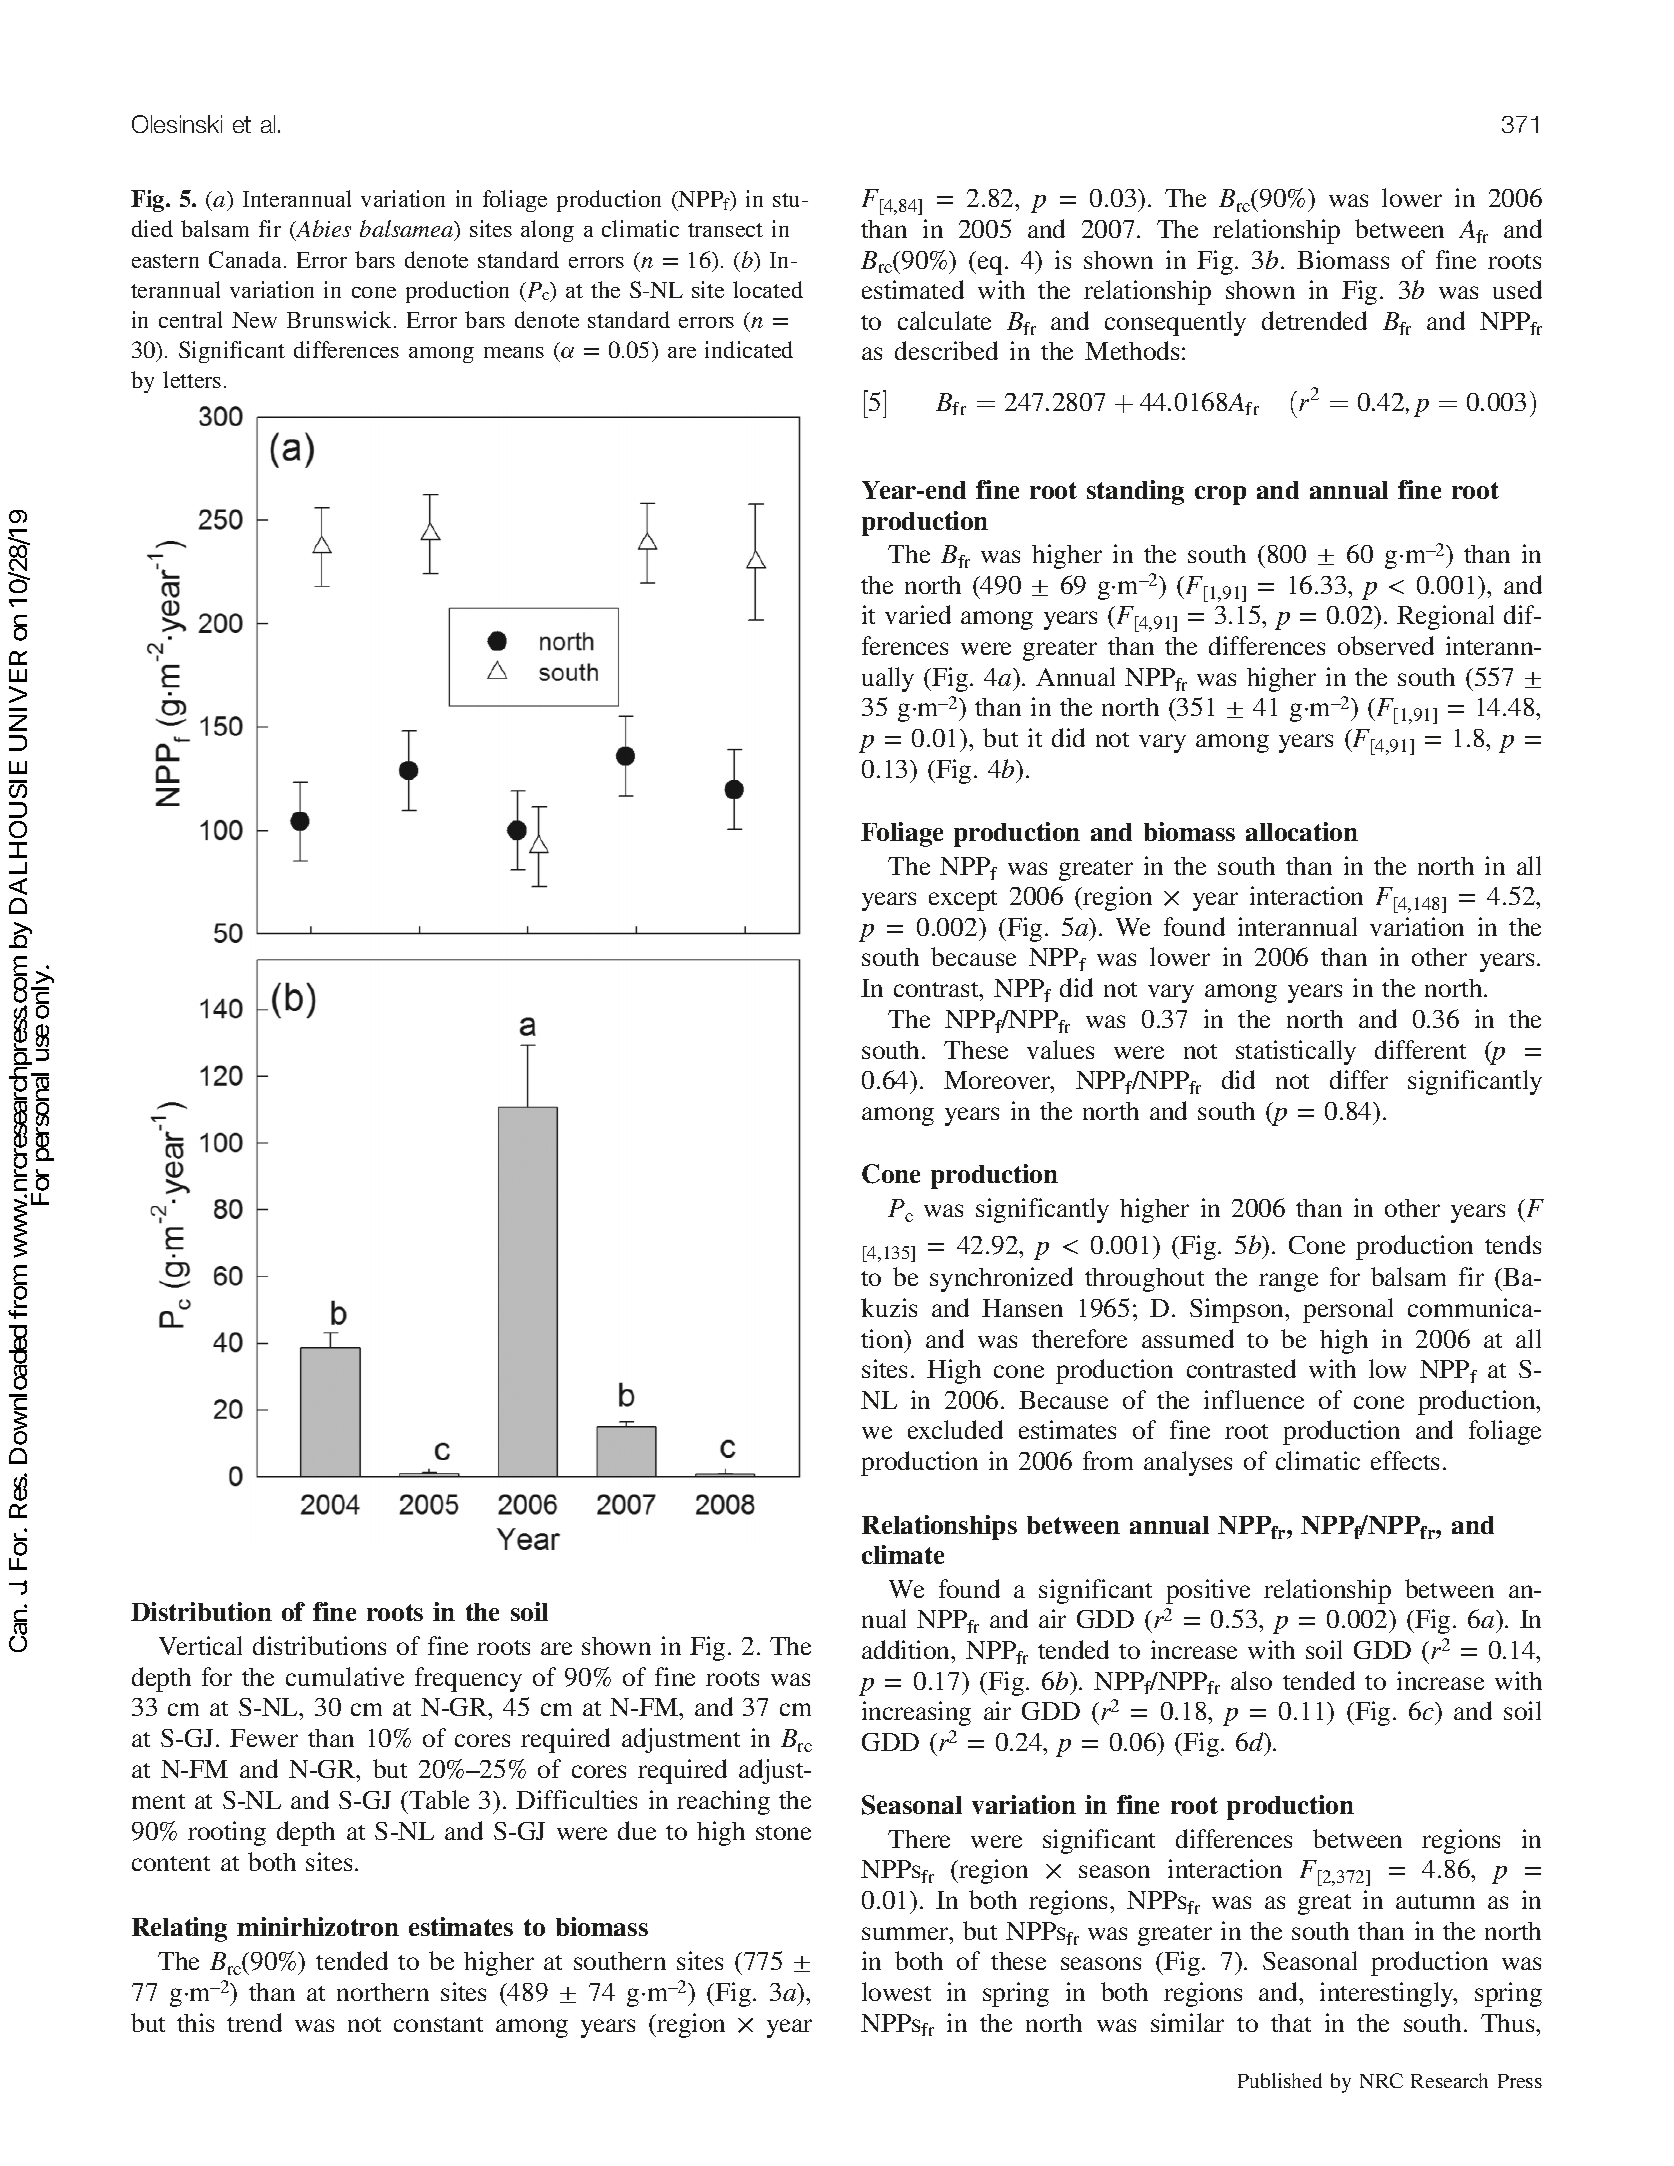 Image resolution: width=1674 pixels, height=2166 pixels. I want to click on used, so click(1517, 289).
